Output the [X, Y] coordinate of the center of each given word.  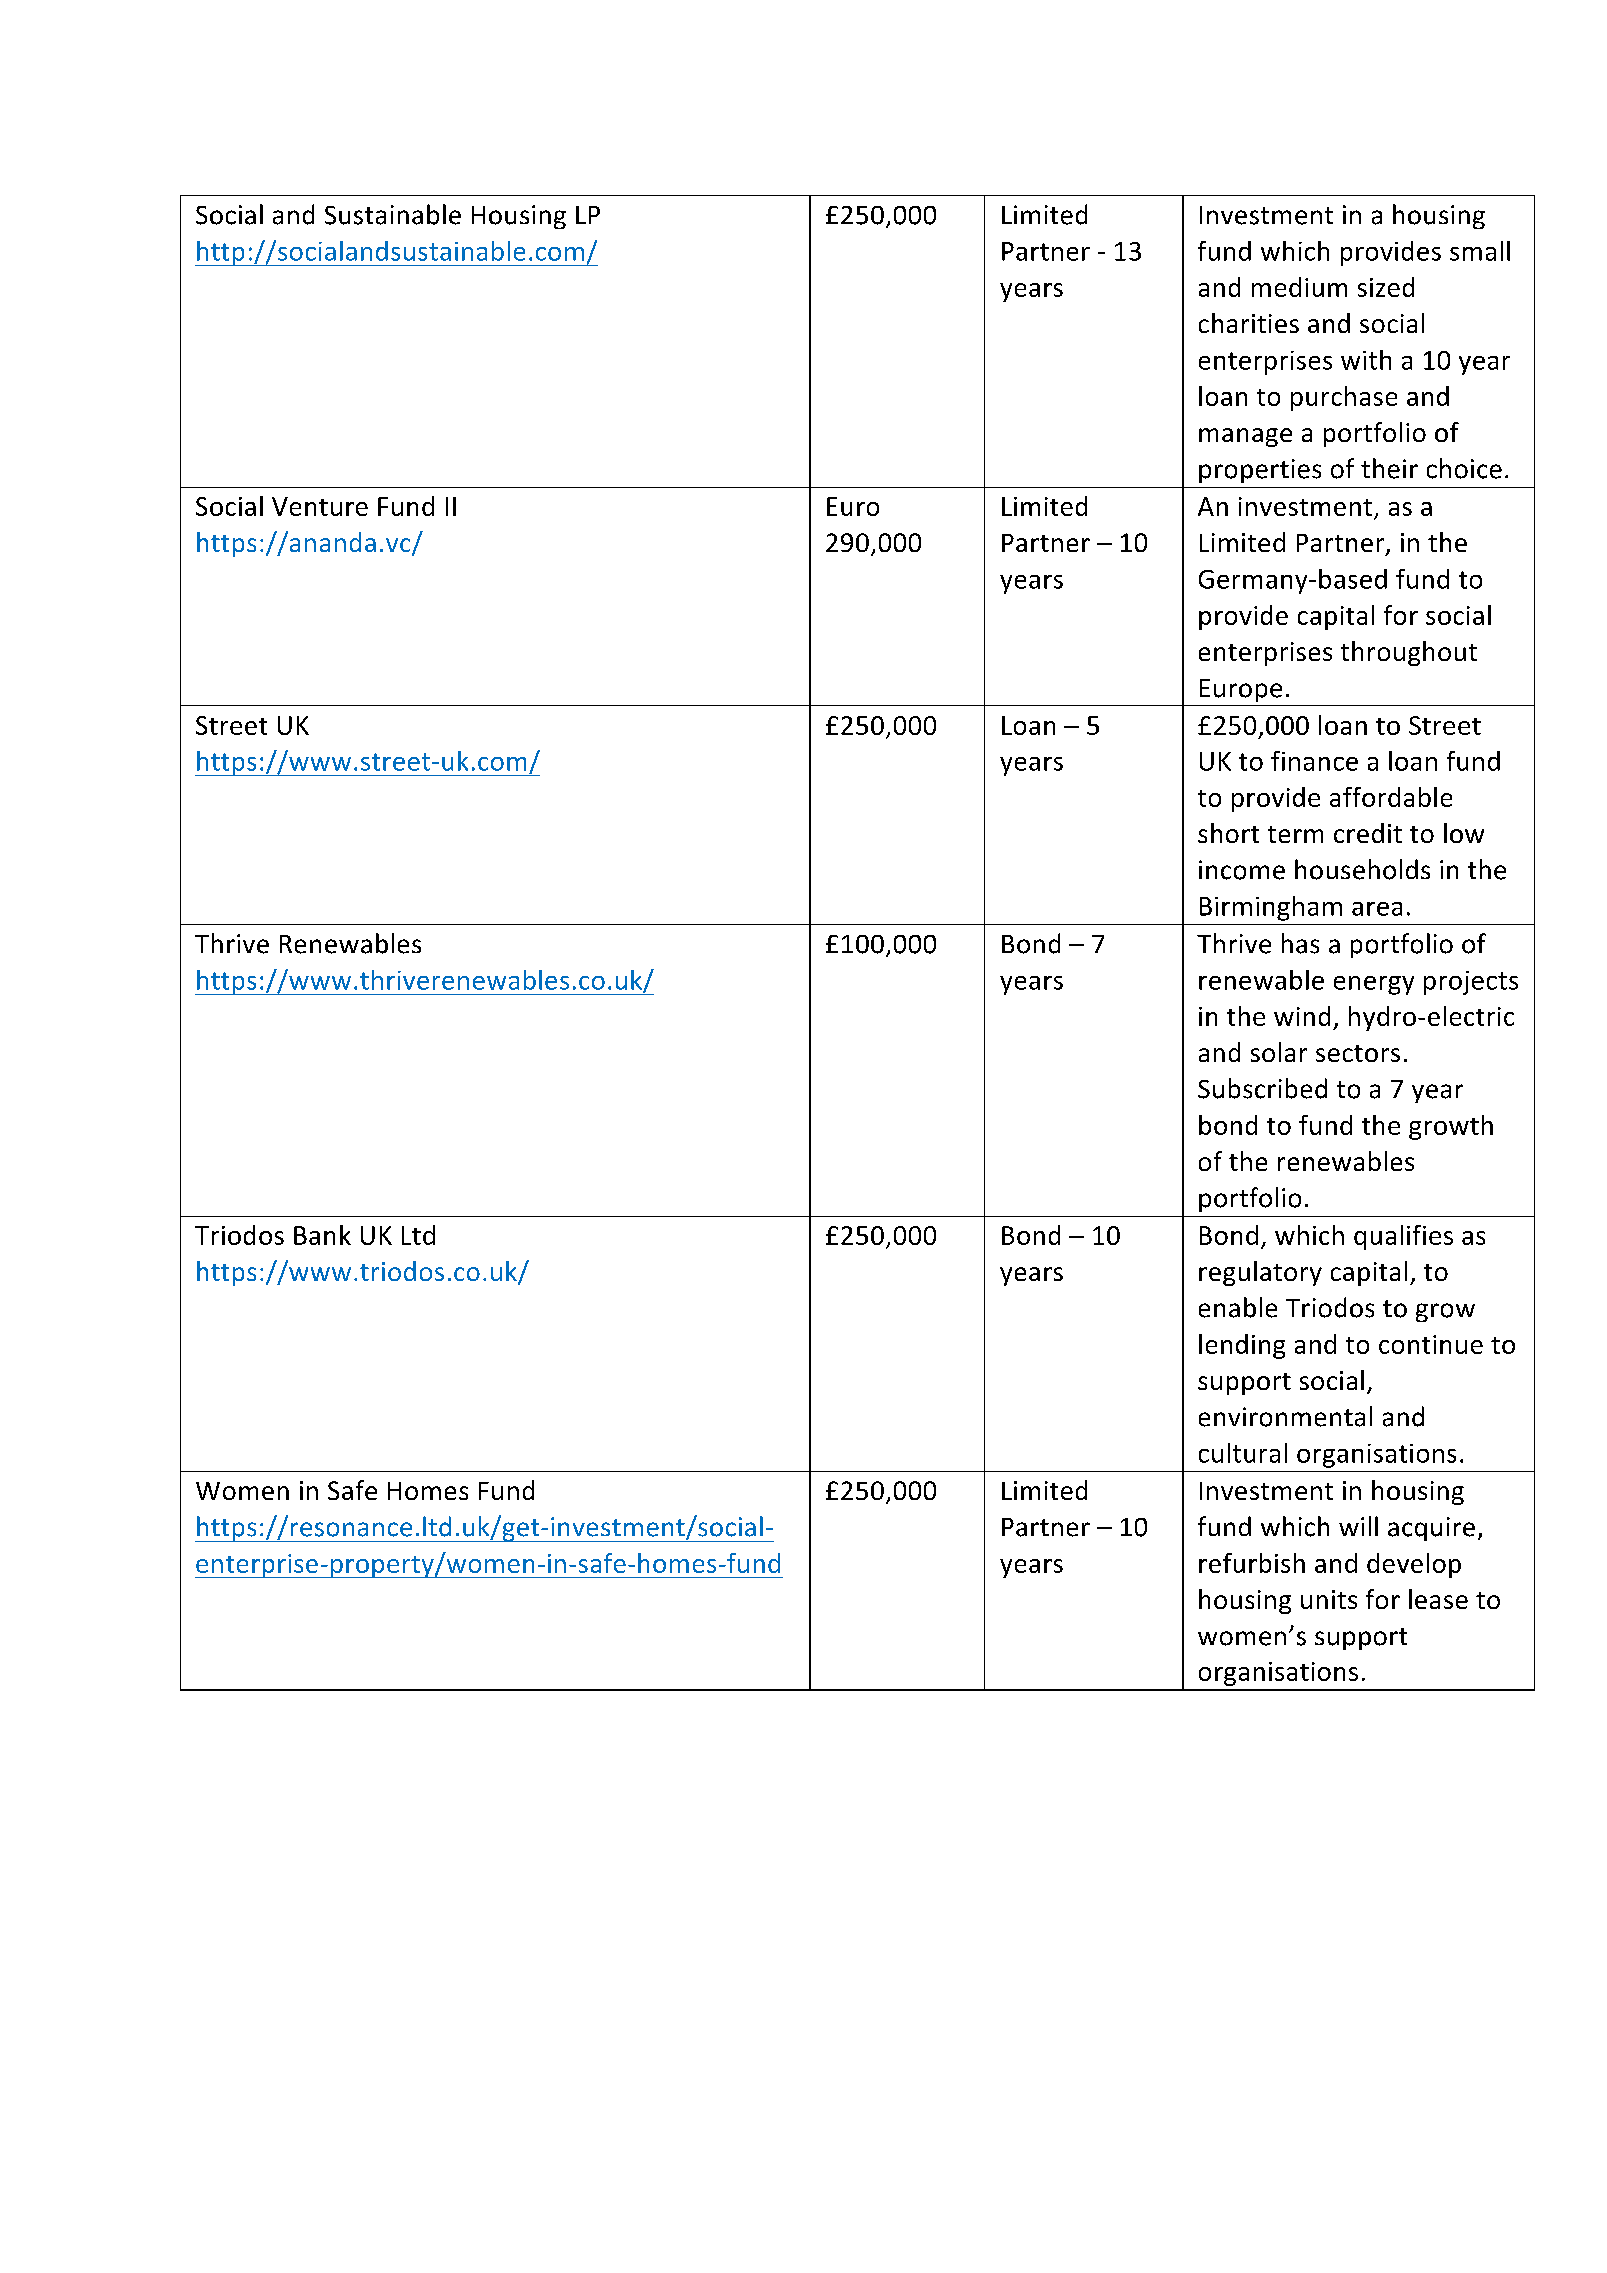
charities [1249, 323]
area [1377, 909]
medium [1299, 287]
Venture [320, 506]
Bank [322, 1235]
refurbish [1252, 1563]
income [1242, 870]
